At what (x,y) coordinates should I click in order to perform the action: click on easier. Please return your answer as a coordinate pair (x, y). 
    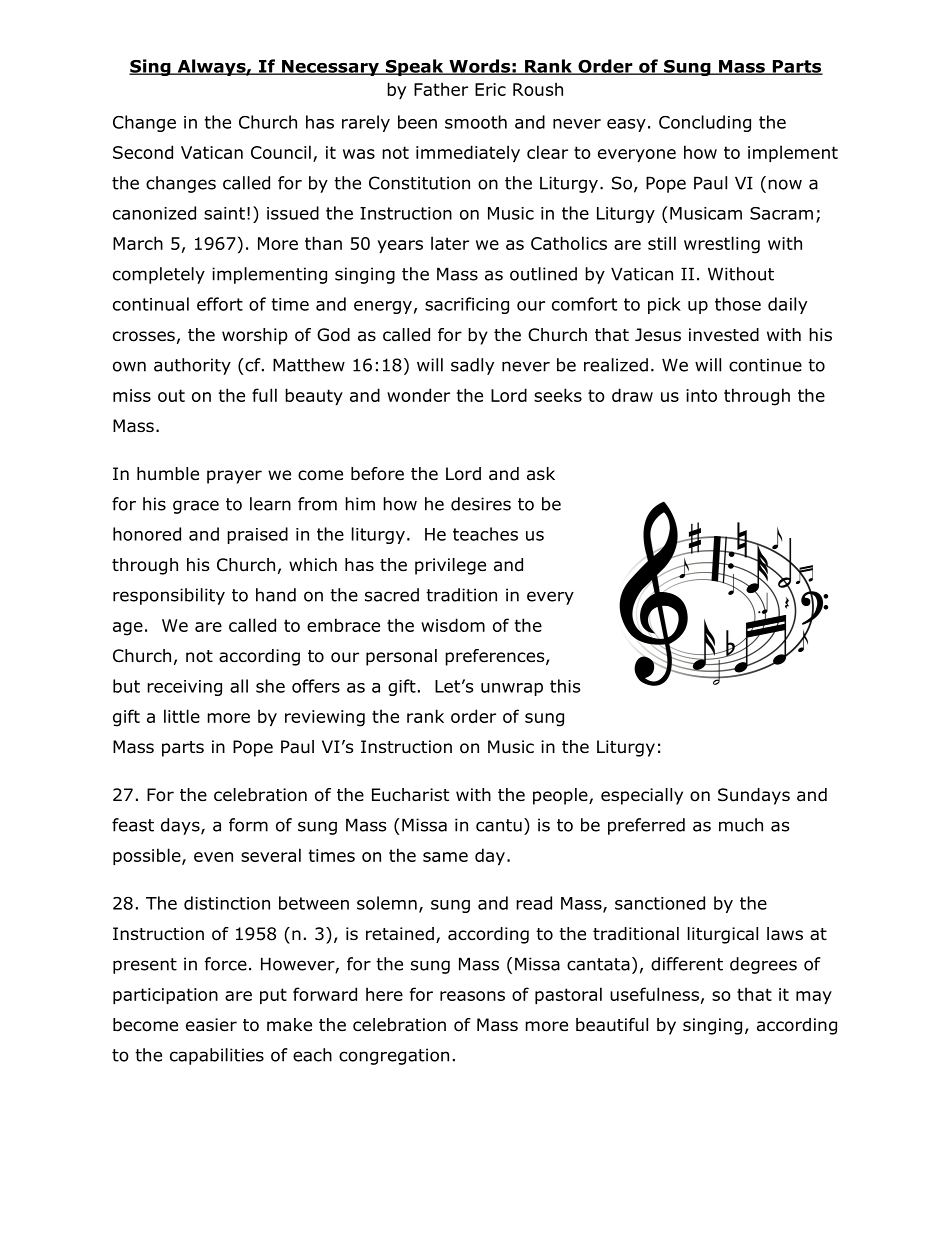
    Looking at the image, I should click on (211, 1025).
